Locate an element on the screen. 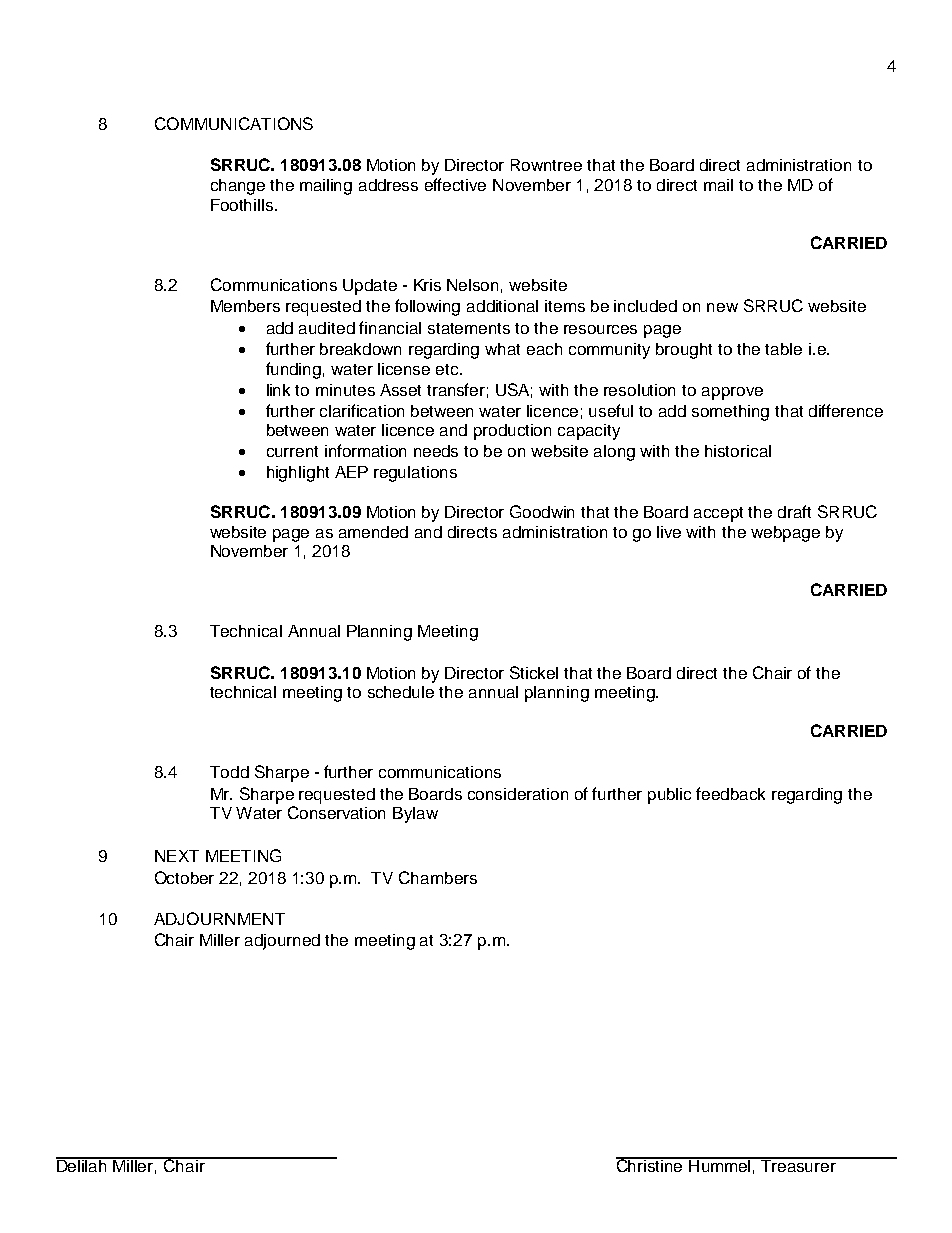  schedule is located at coordinates (401, 692).
